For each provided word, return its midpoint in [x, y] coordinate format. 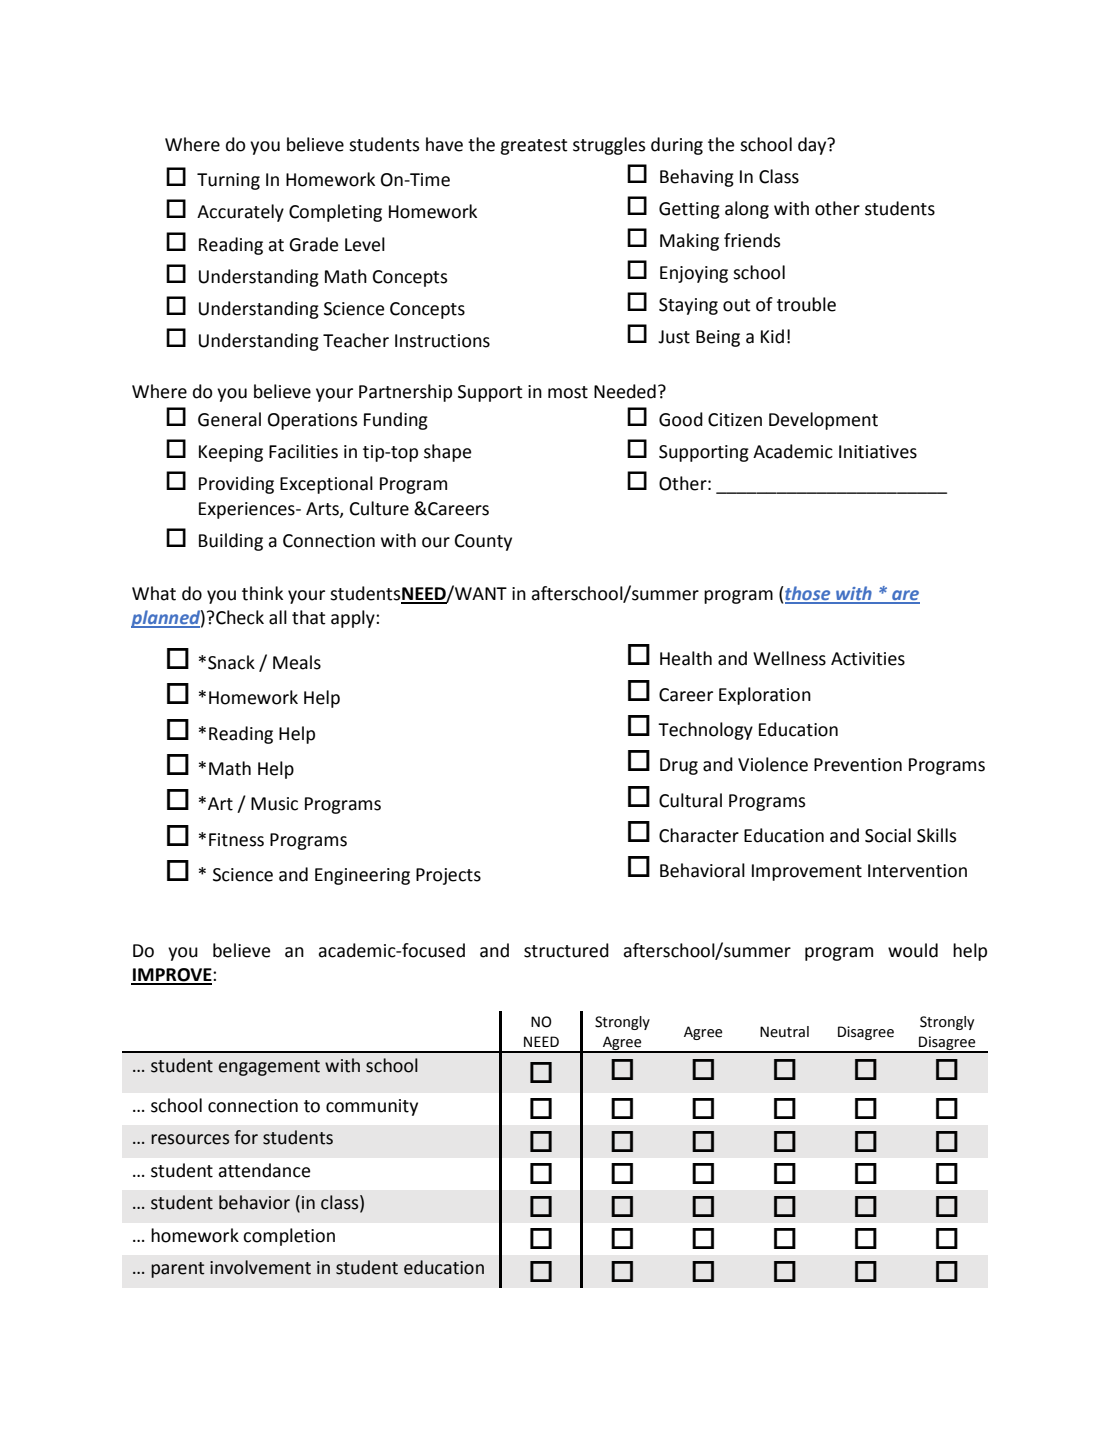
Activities [868, 659]
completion [289, 1237]
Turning [228, 181]
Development [823, 421]
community [372, 1107]
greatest [534, 147]
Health [686, 658]
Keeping [231, 453]
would [913, 950]
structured [566, 950]
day [813, 146]
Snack [231, 662]
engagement [269, 1068]
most [568, 392]
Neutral [784, 1032]
